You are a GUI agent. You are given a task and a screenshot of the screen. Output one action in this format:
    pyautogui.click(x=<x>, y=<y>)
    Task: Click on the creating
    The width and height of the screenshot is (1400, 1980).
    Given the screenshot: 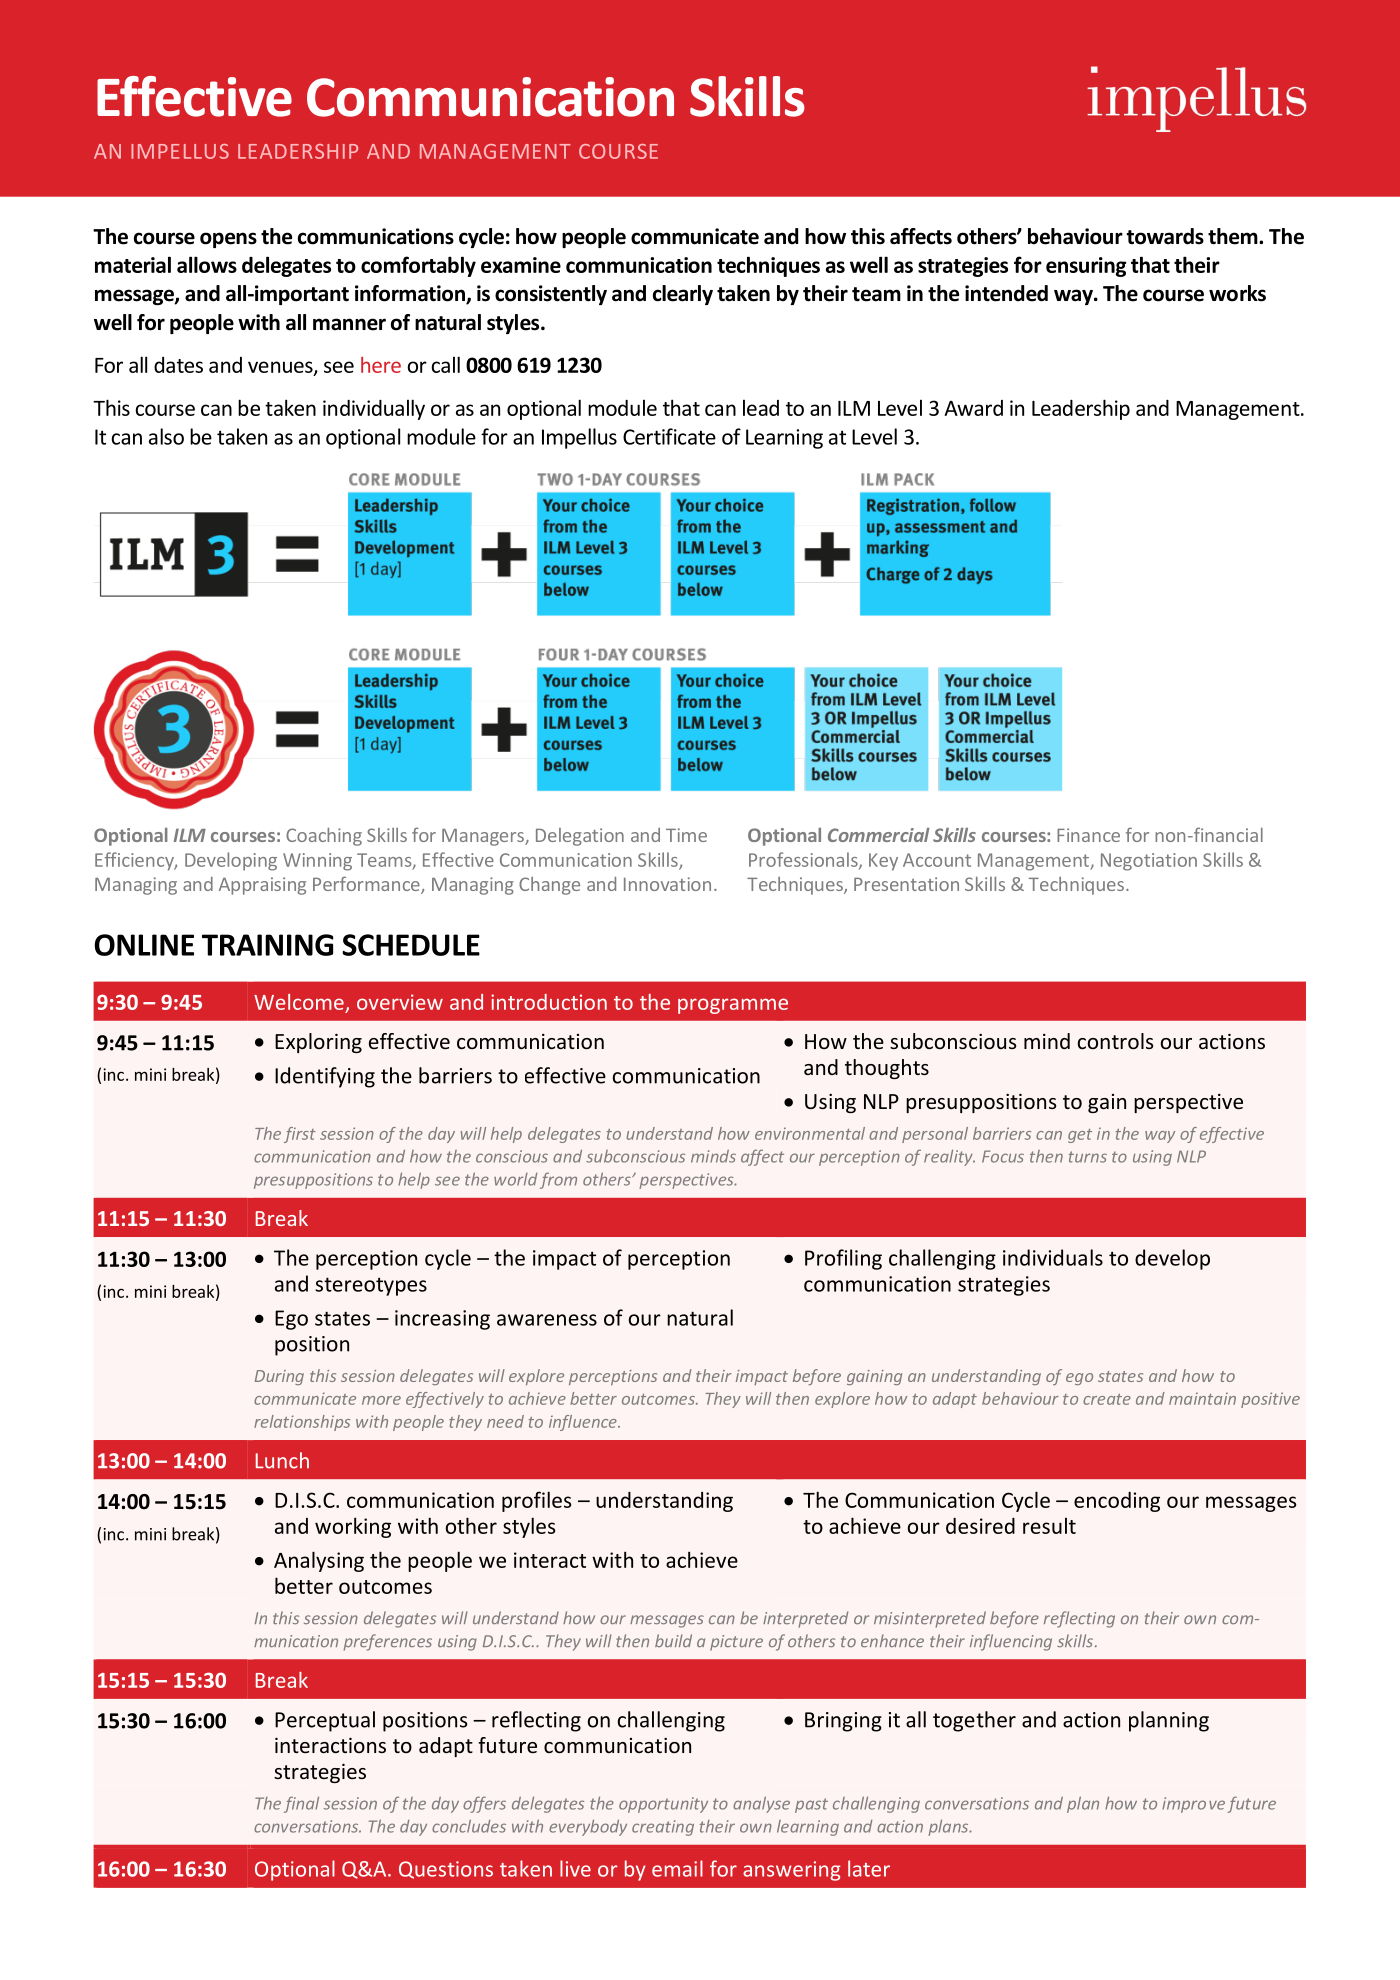 What is the action you would take?
    pyautogui.click(x=663, y=1828)
